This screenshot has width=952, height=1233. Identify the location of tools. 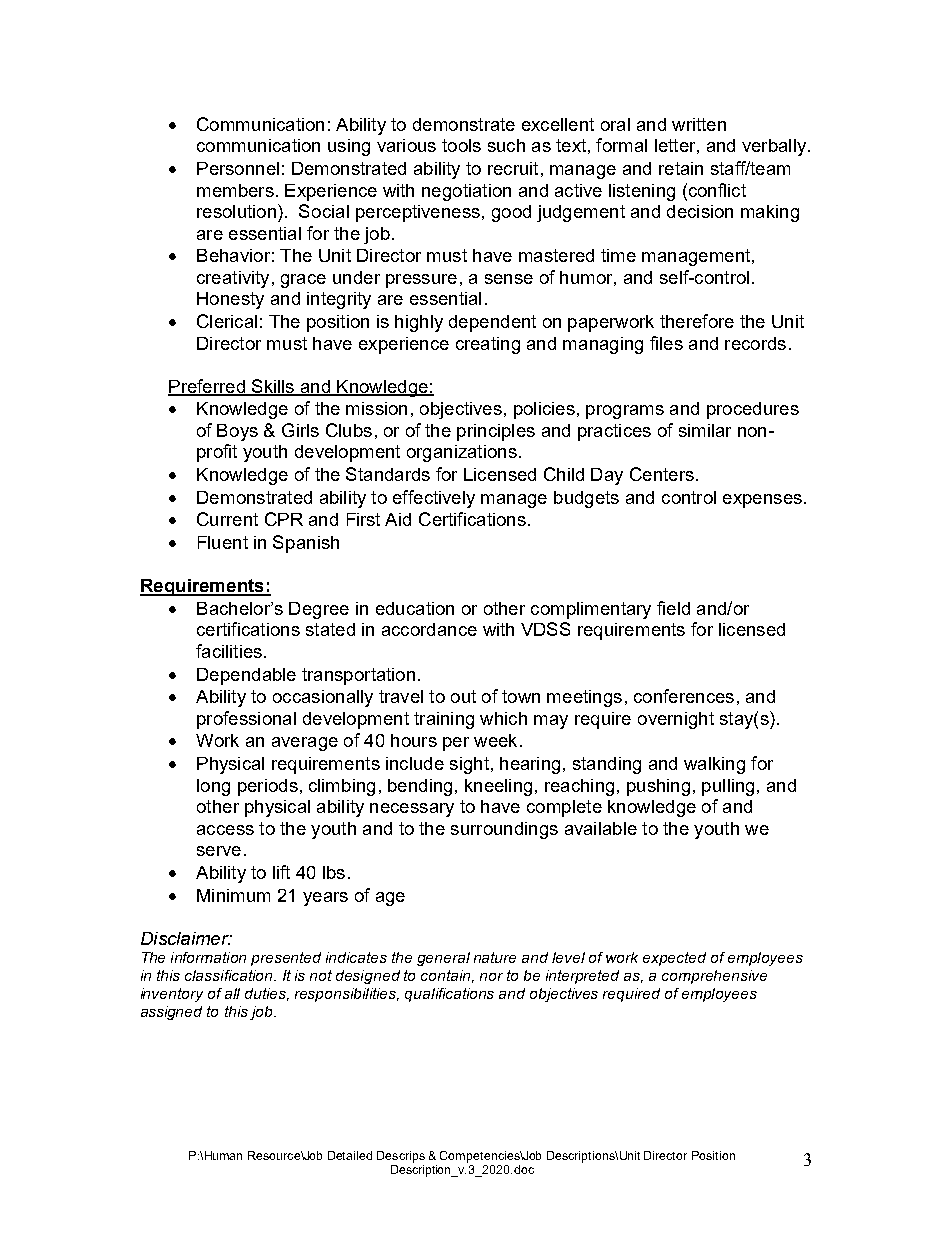
(461, 145).
